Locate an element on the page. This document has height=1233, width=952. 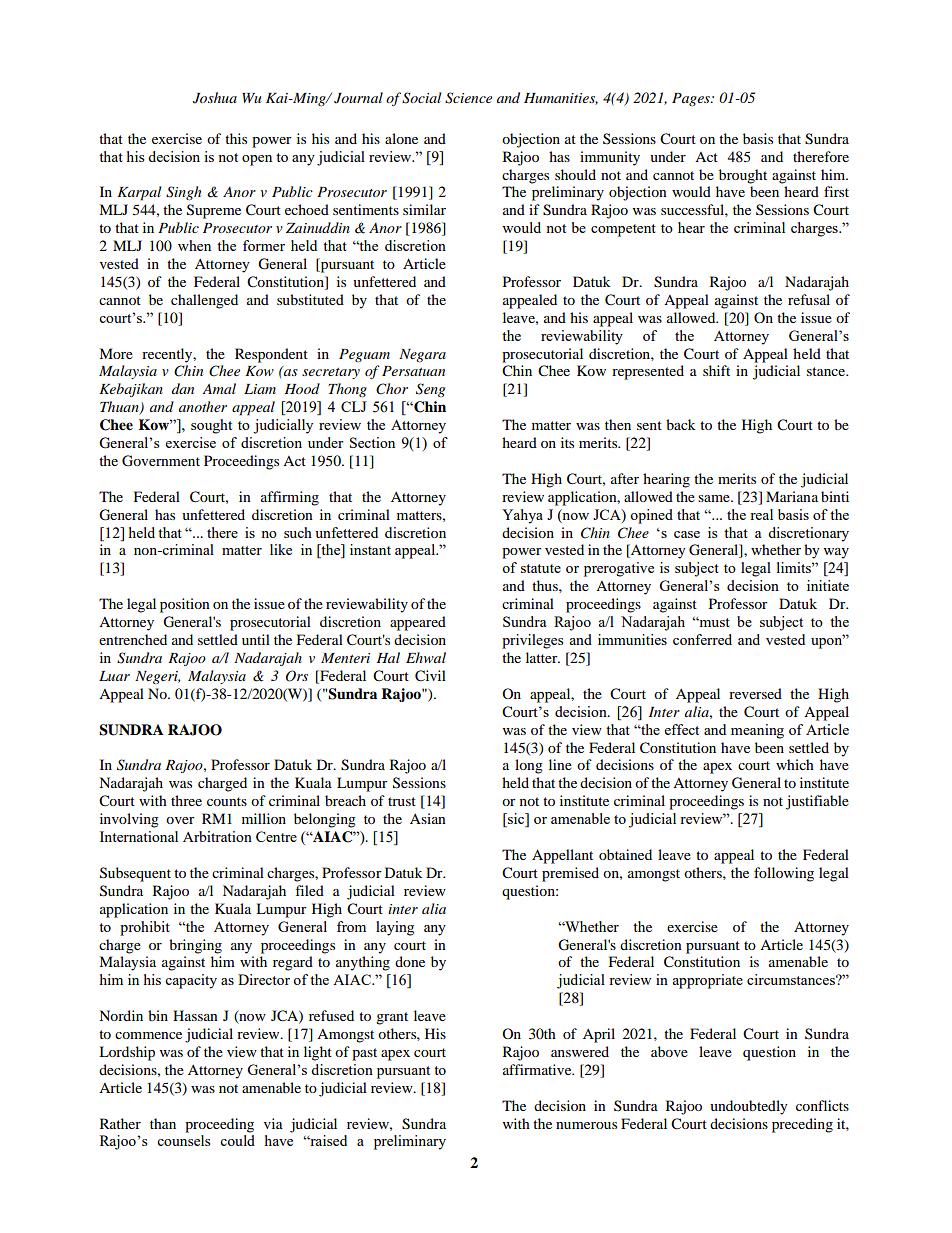
this is located at coordinates (236, 138).
